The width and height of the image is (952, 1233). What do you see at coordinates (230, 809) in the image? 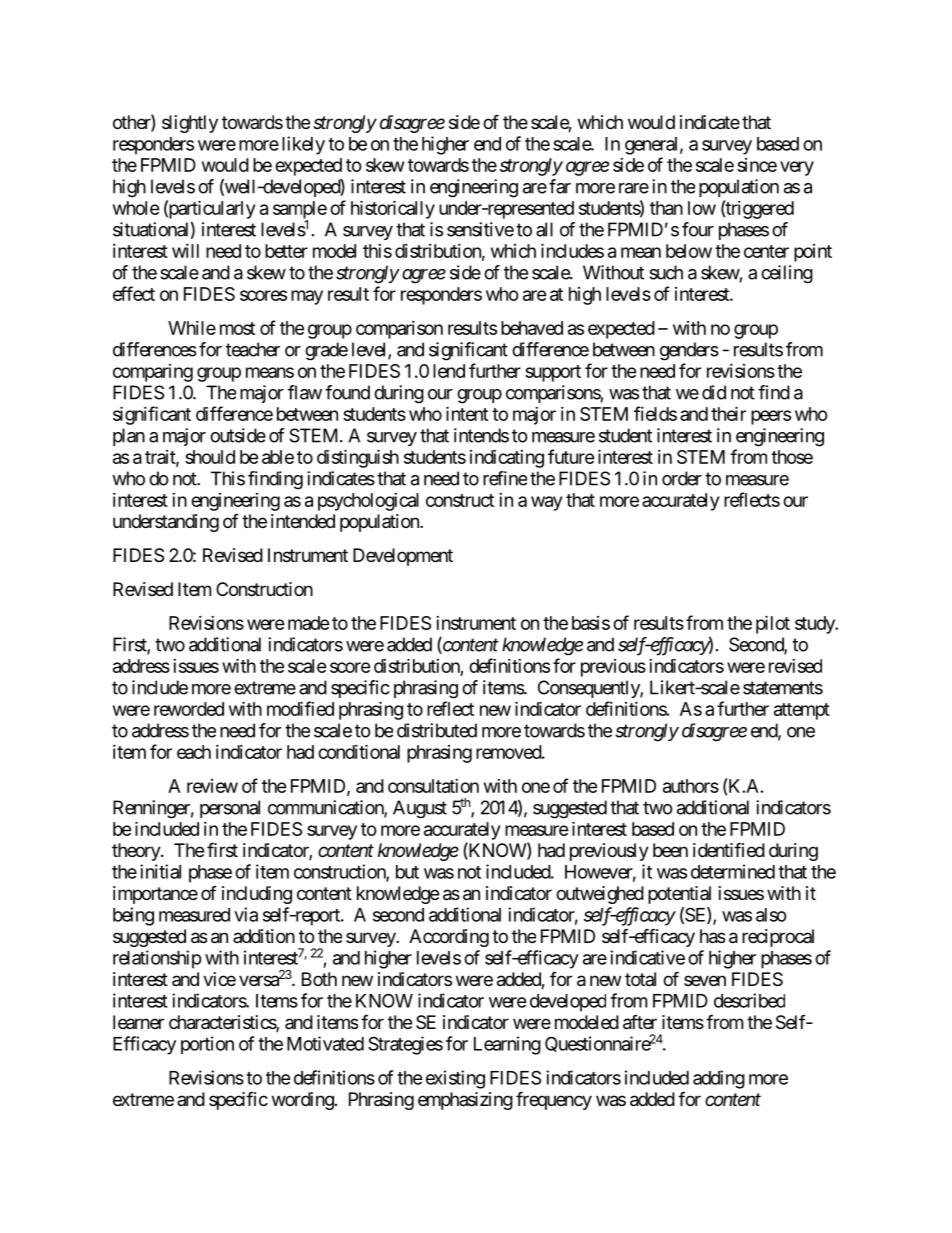
I see `personal` at bounding box center [230, 809].
